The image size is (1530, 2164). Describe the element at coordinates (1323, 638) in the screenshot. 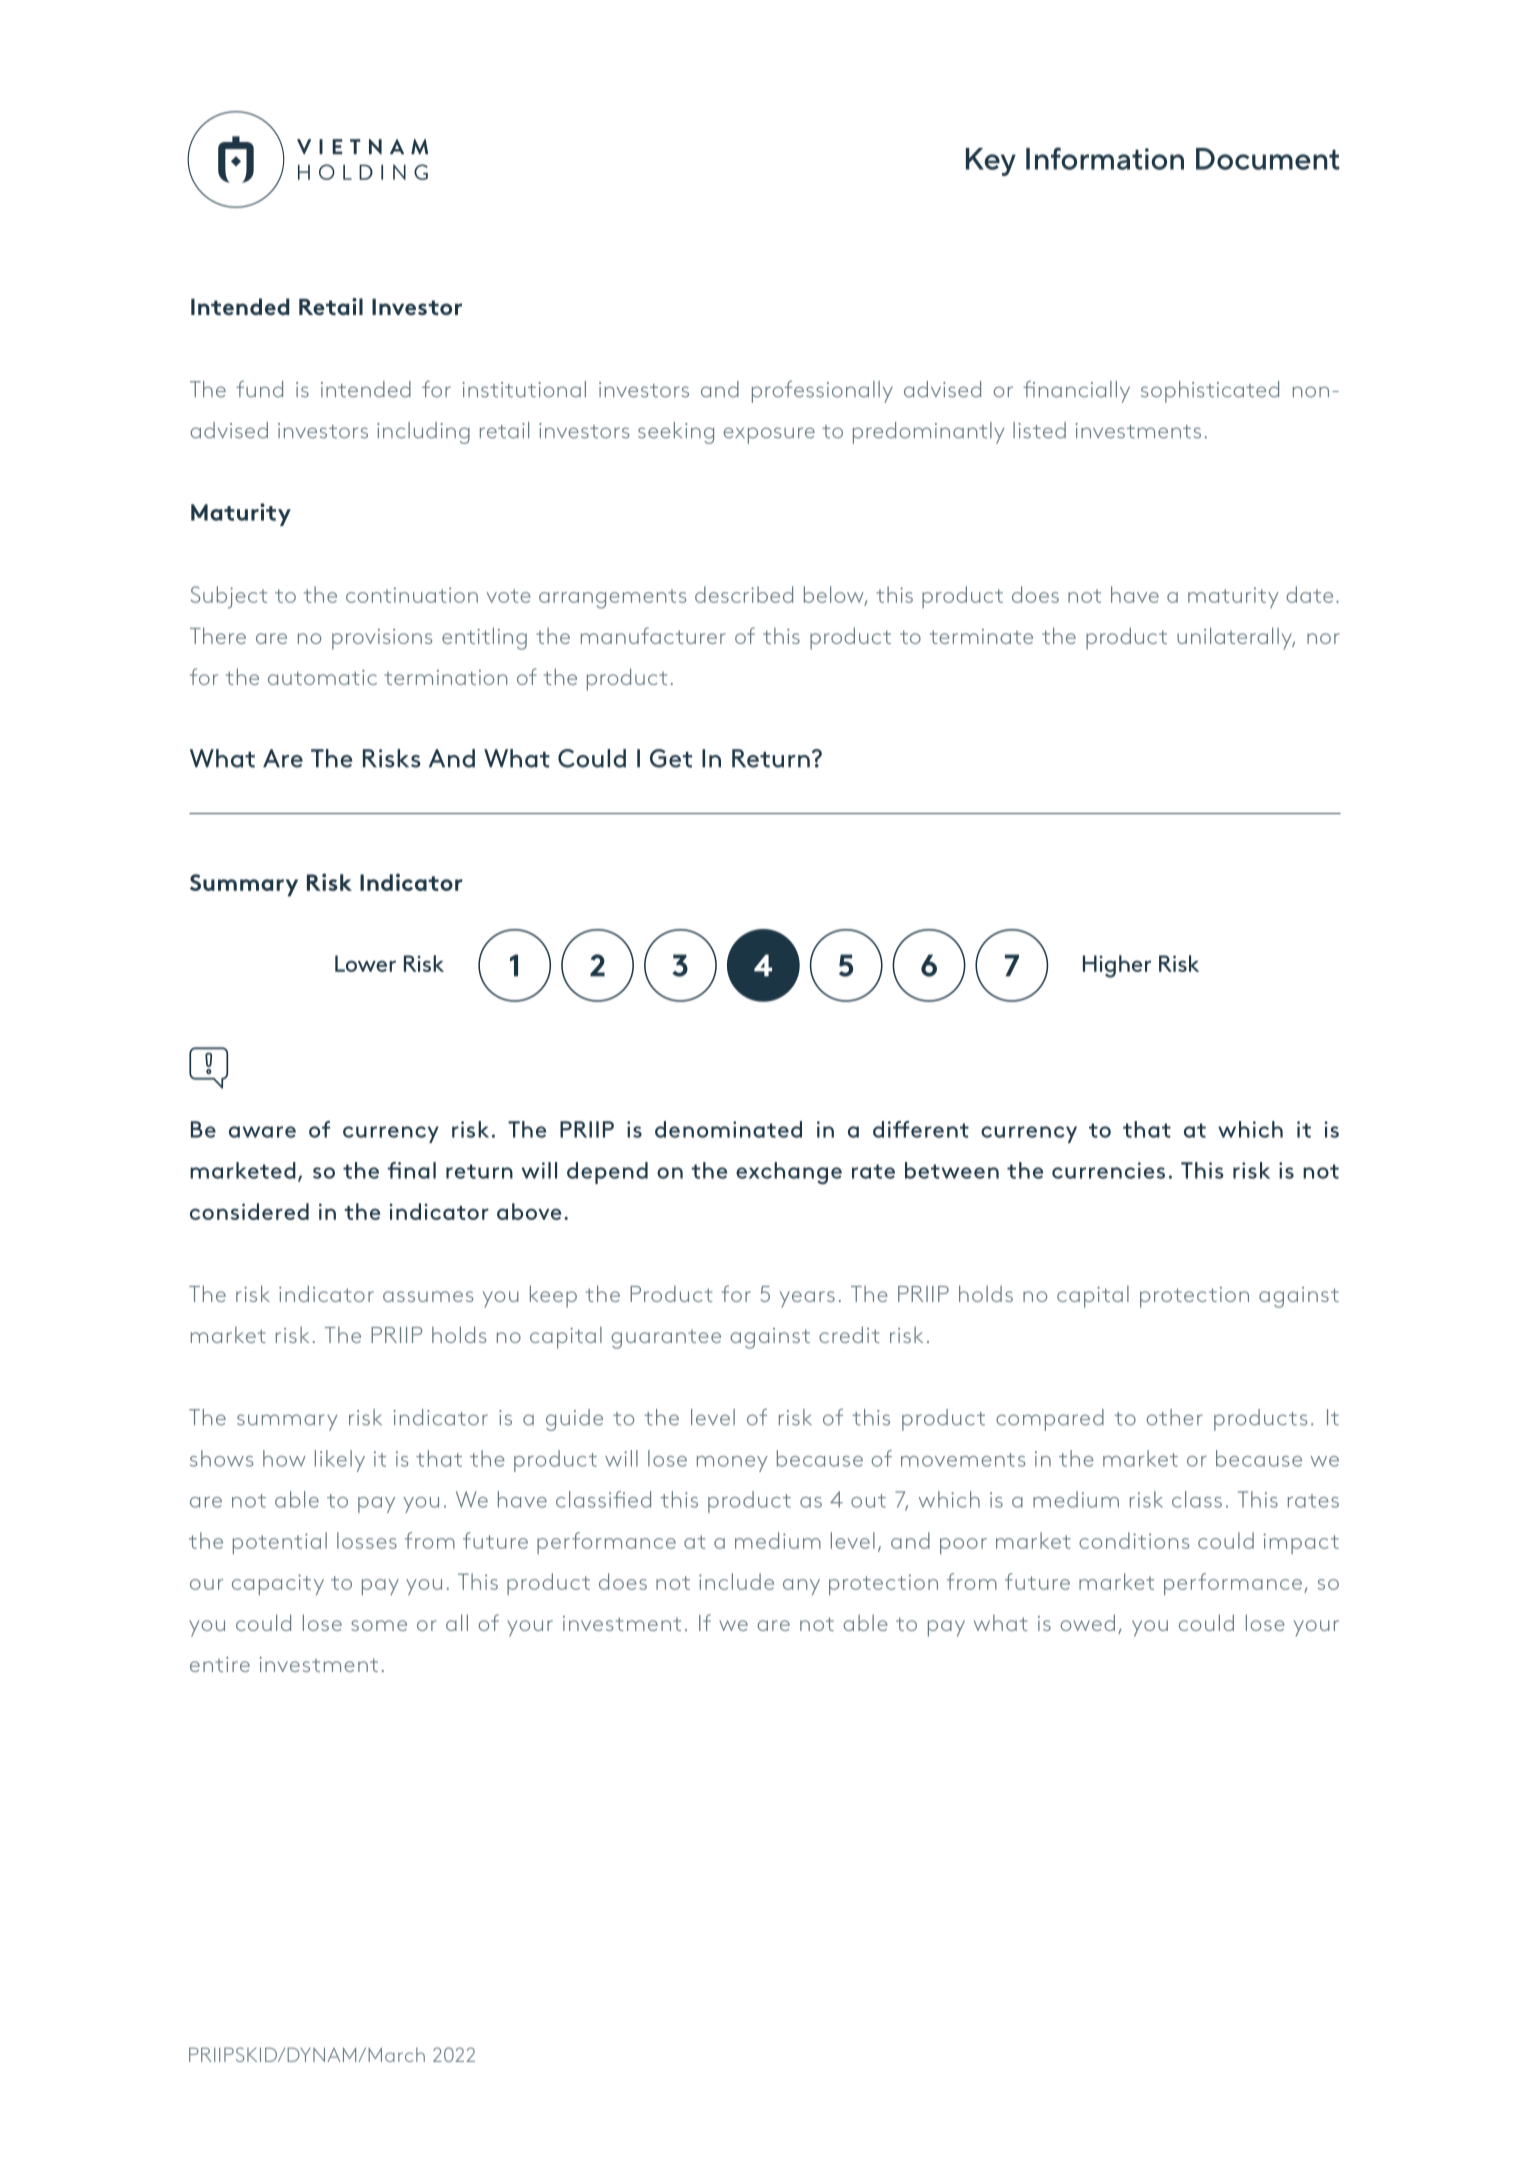

I see `nor` at that location.
